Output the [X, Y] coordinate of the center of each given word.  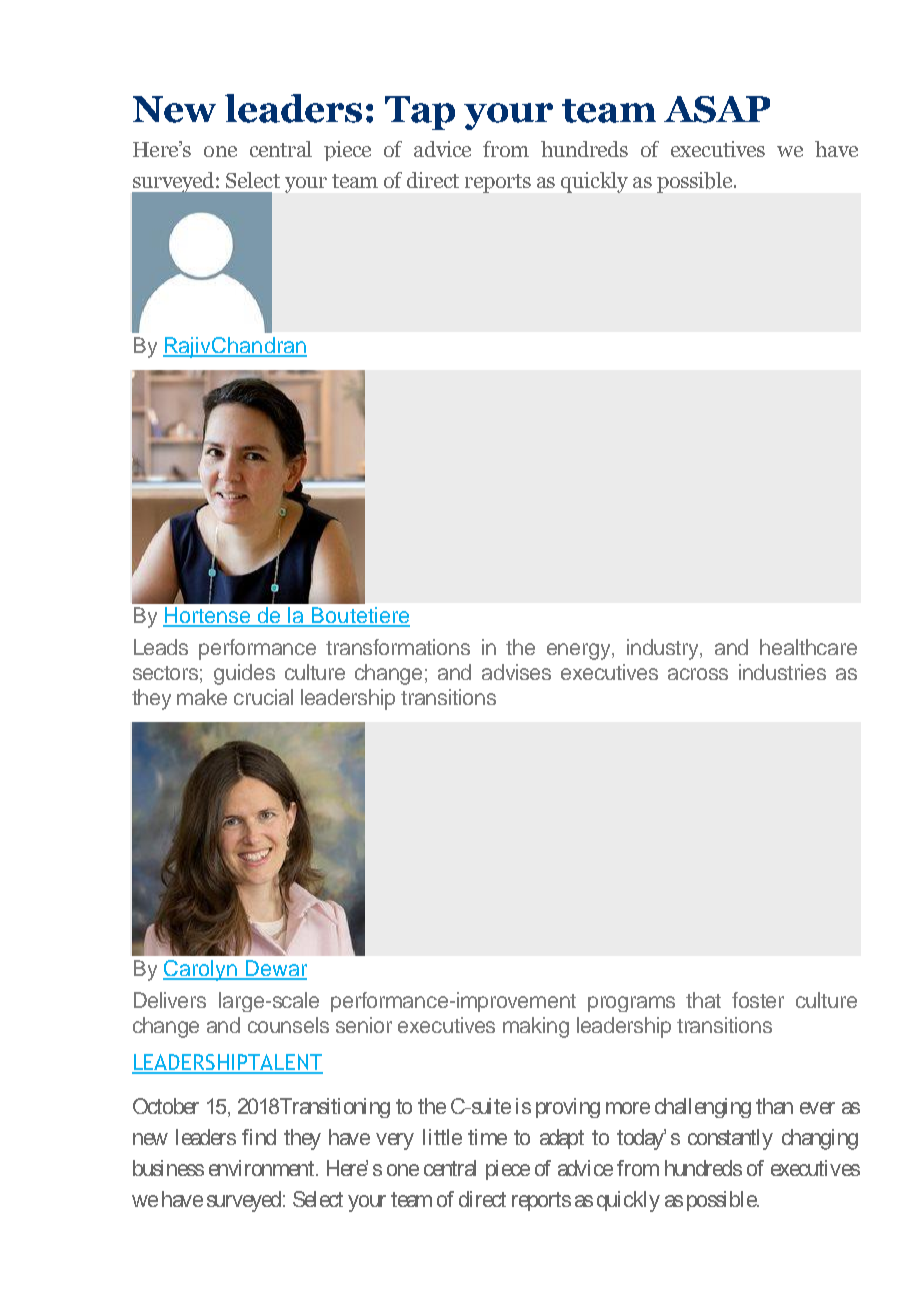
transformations [398, 647]
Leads [161, 647]
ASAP [717, 109]
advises [516, 672]
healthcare [808, 647]
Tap [420, 113]
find [259, 1137]
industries [782, 672]
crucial [263, 697]
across [698, 674]
